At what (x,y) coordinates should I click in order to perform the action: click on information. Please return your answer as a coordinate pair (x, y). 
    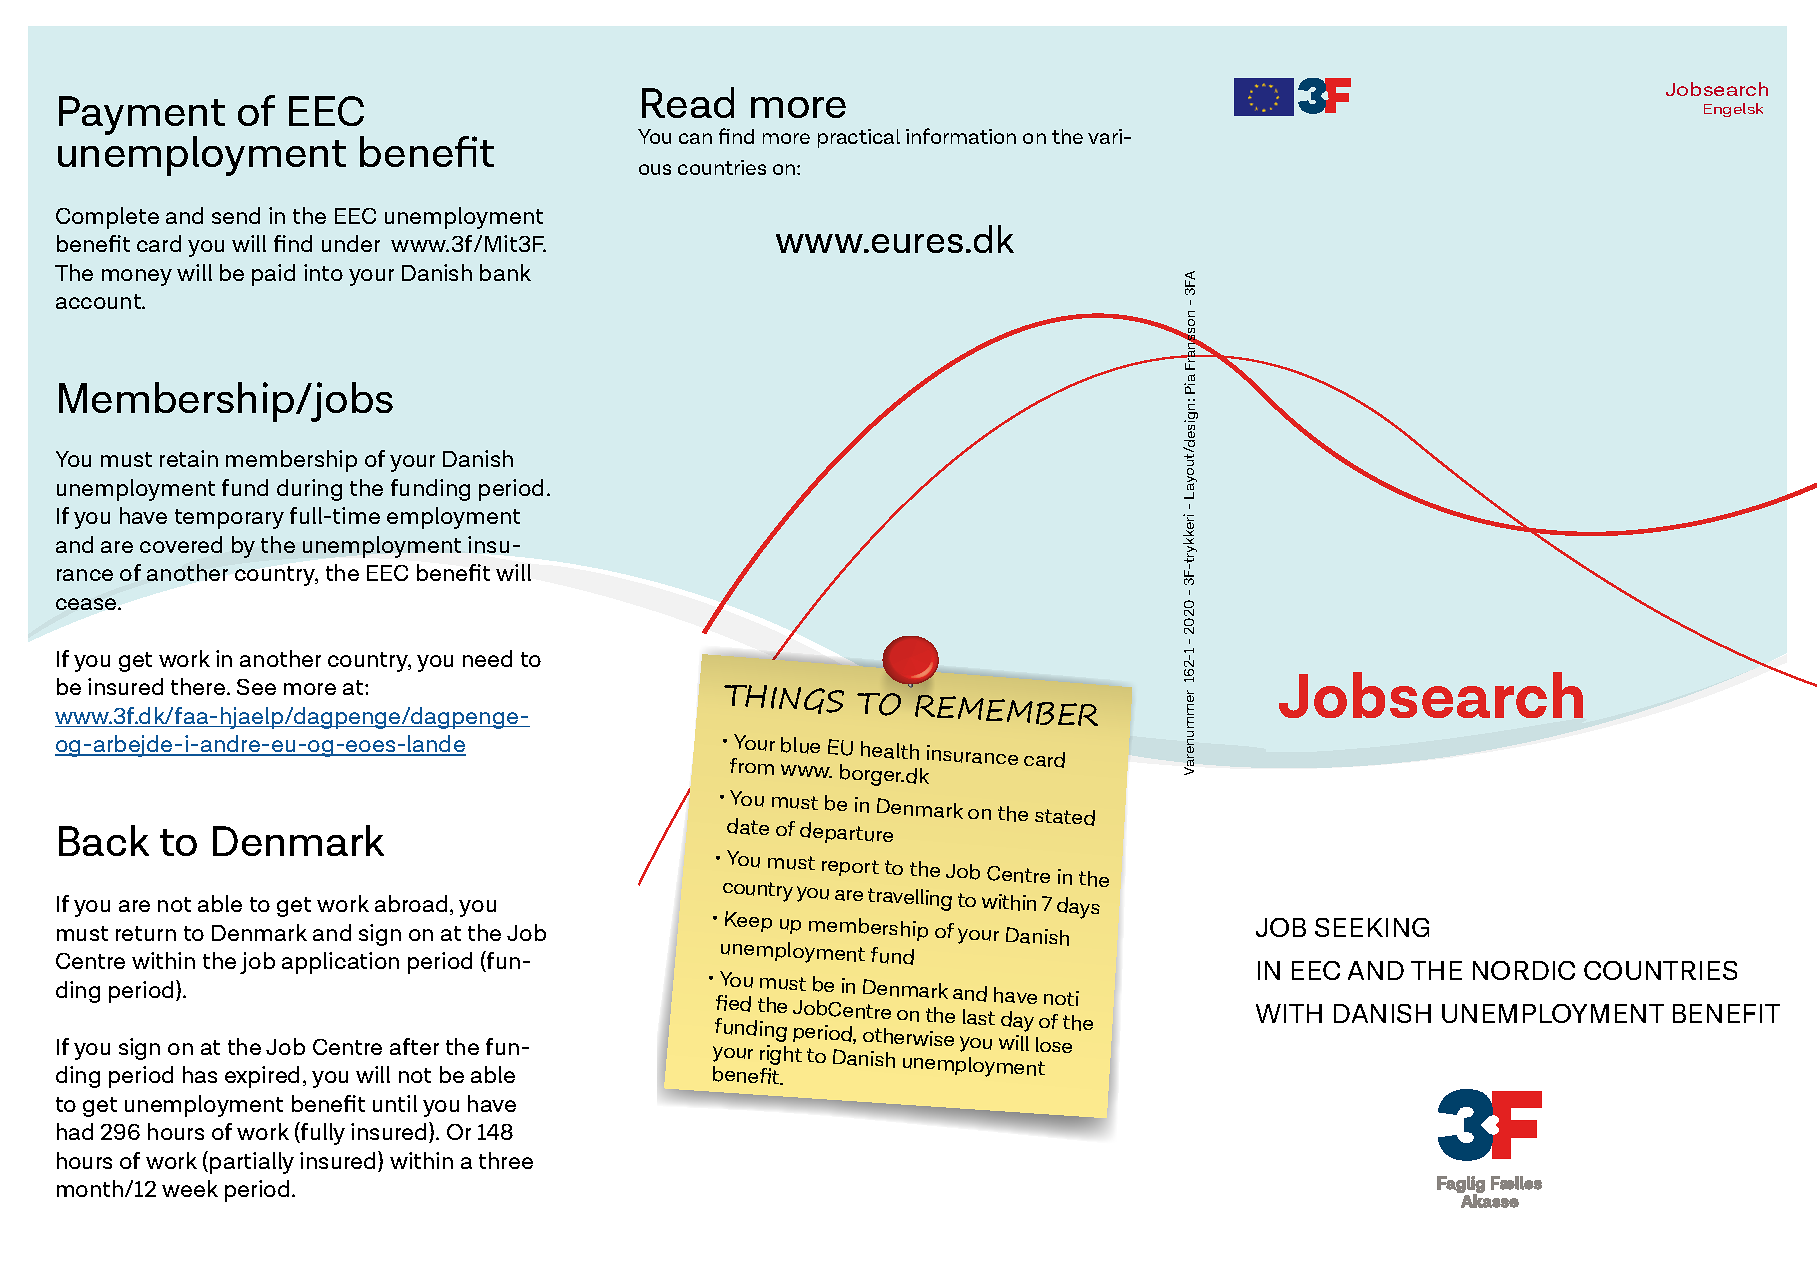
    Looking at the image, I should click on (961, 136).
